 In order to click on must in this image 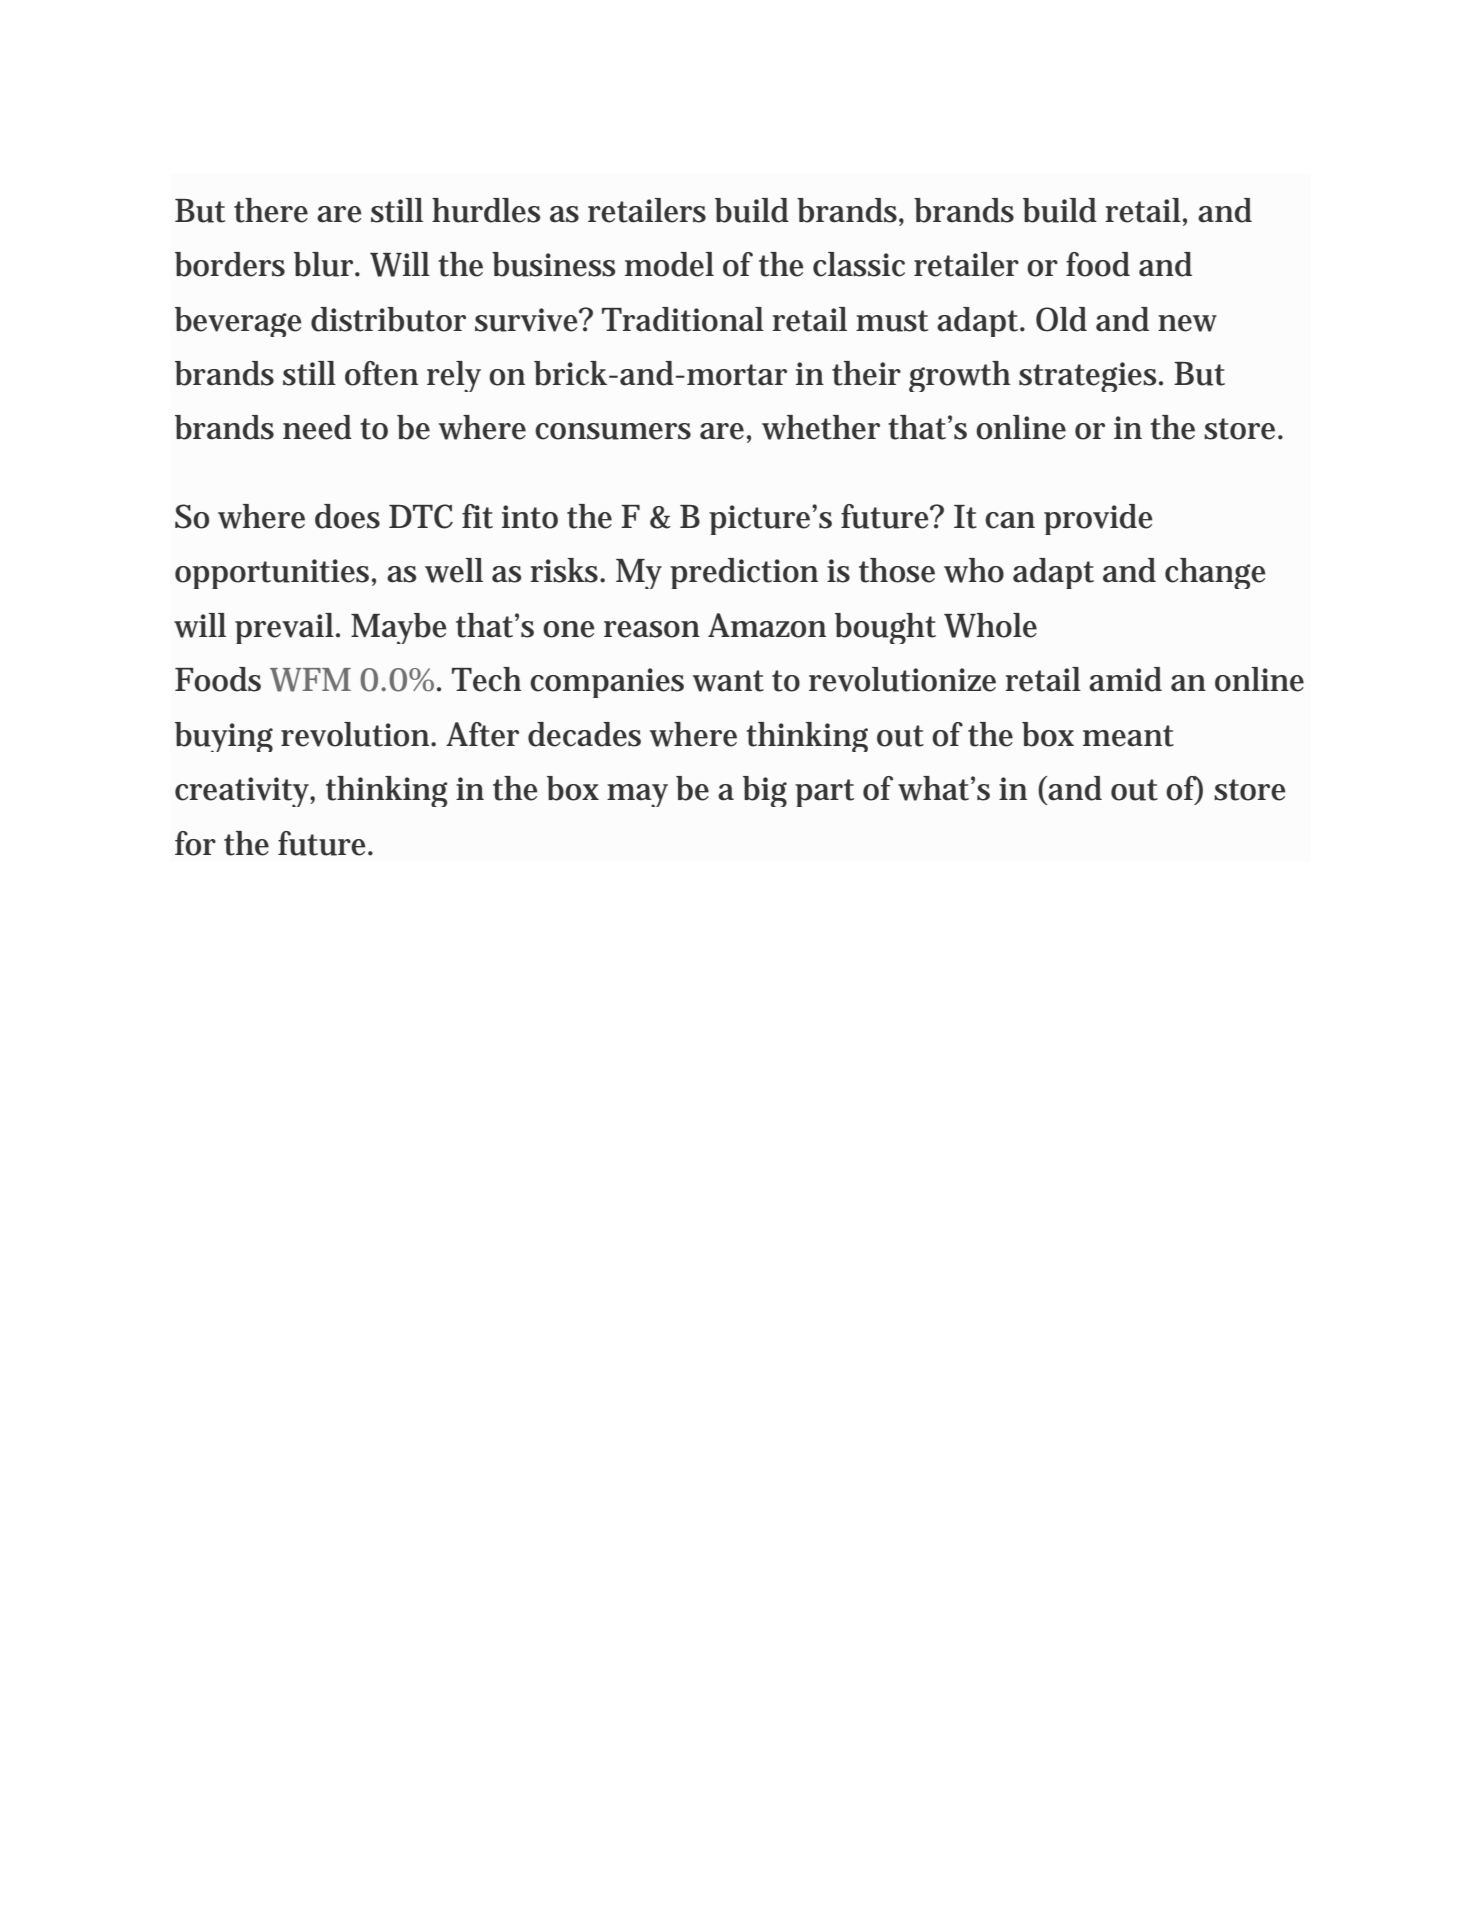, I will do `click(892, 321)`.
